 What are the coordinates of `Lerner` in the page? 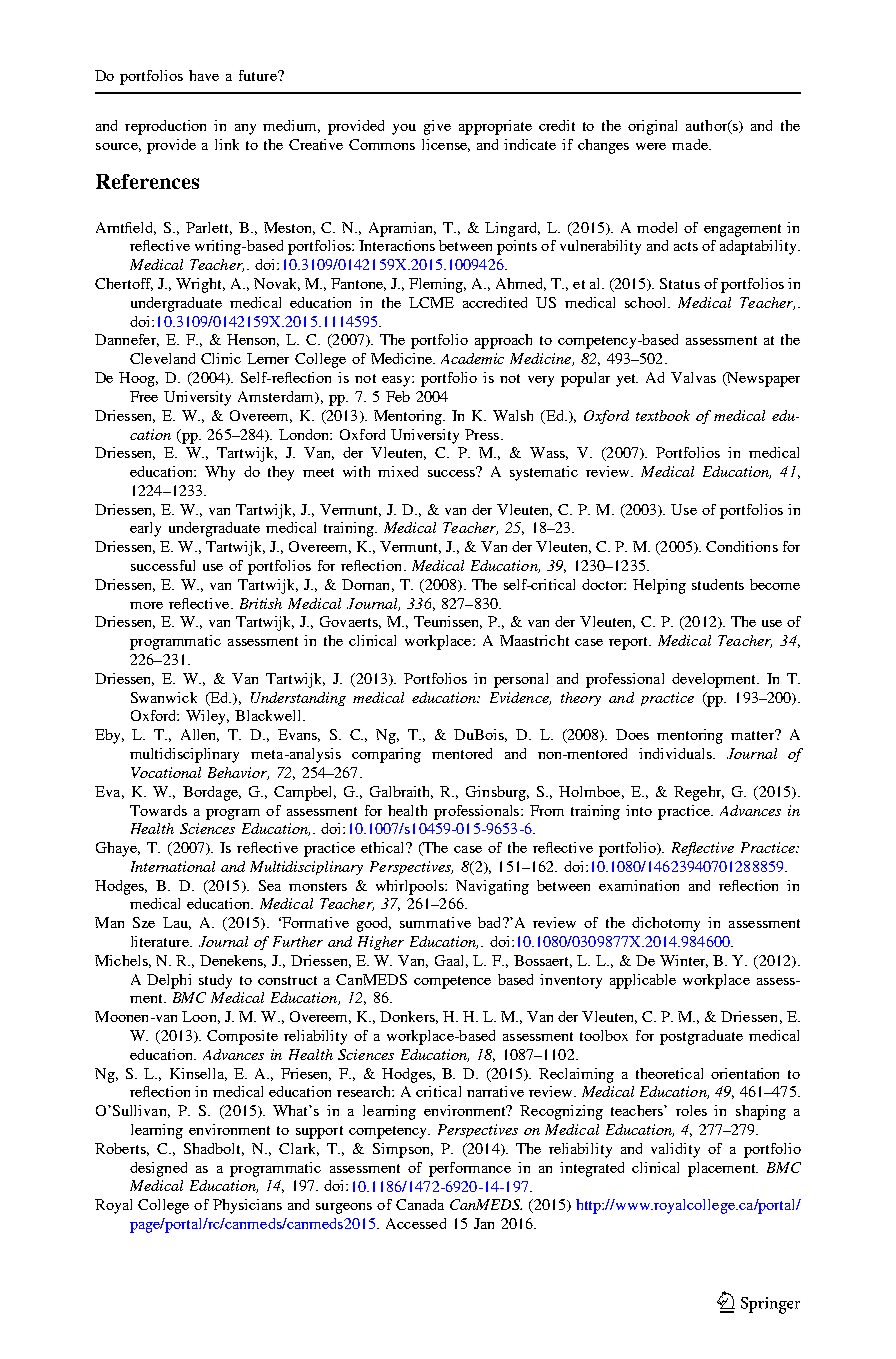 It's located at (268, 358).
